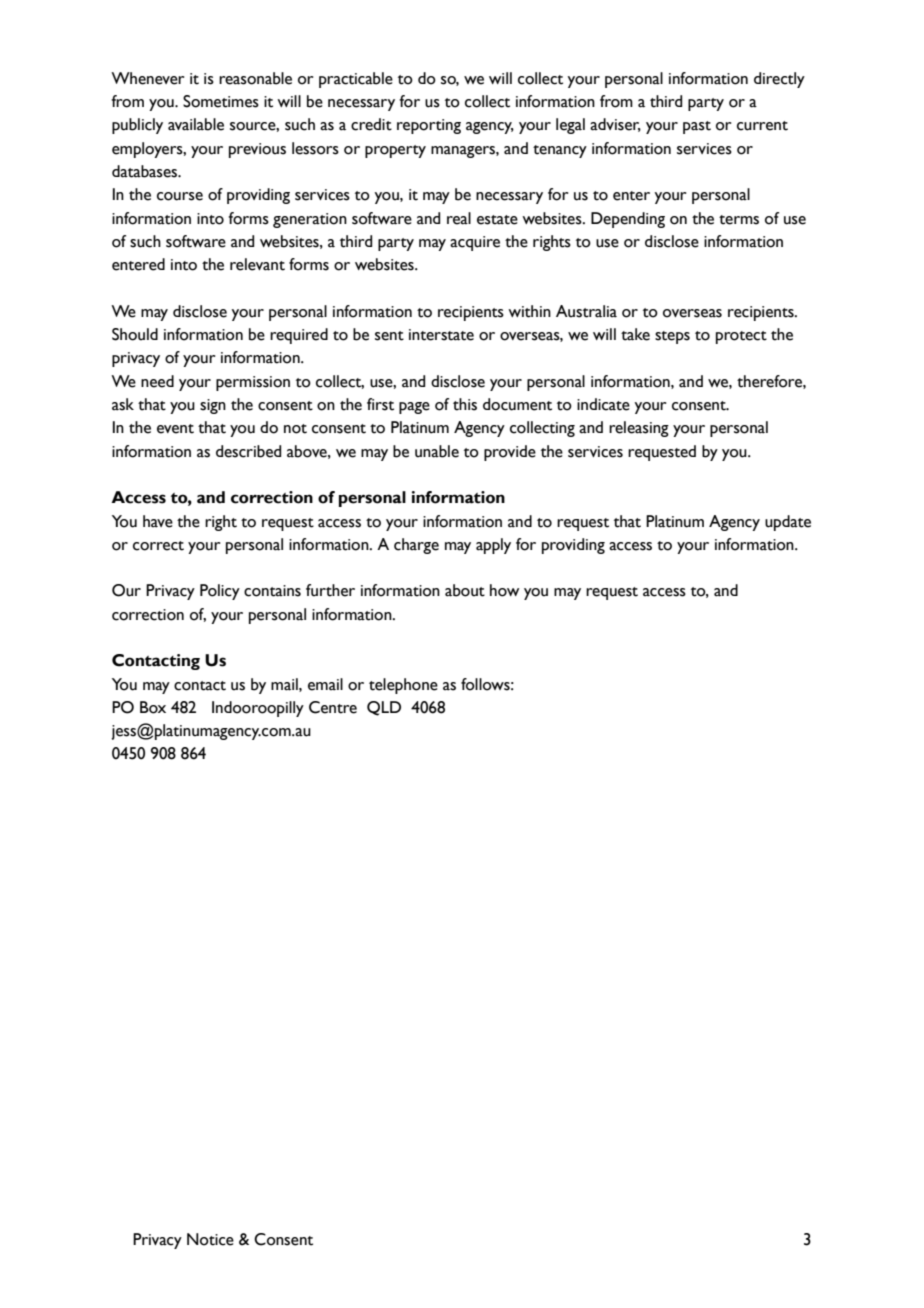 Image resolution: width=924 pixels, height=1308 pixels. Describe the element at coordinates (639, 429) in the screenshot. I see `releasing` at that location.
